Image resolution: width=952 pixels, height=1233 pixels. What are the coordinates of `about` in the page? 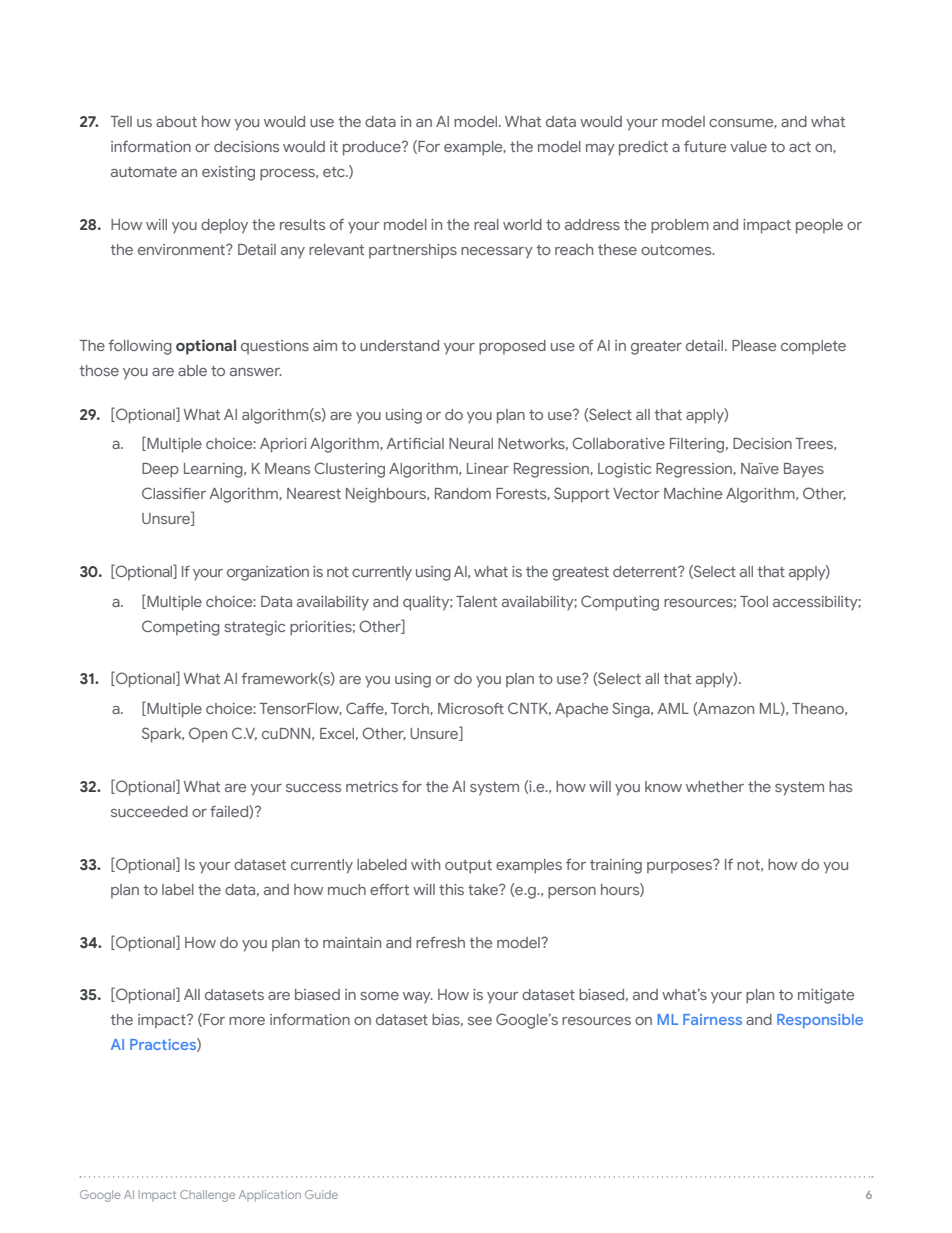 It's located at (176, 121).
